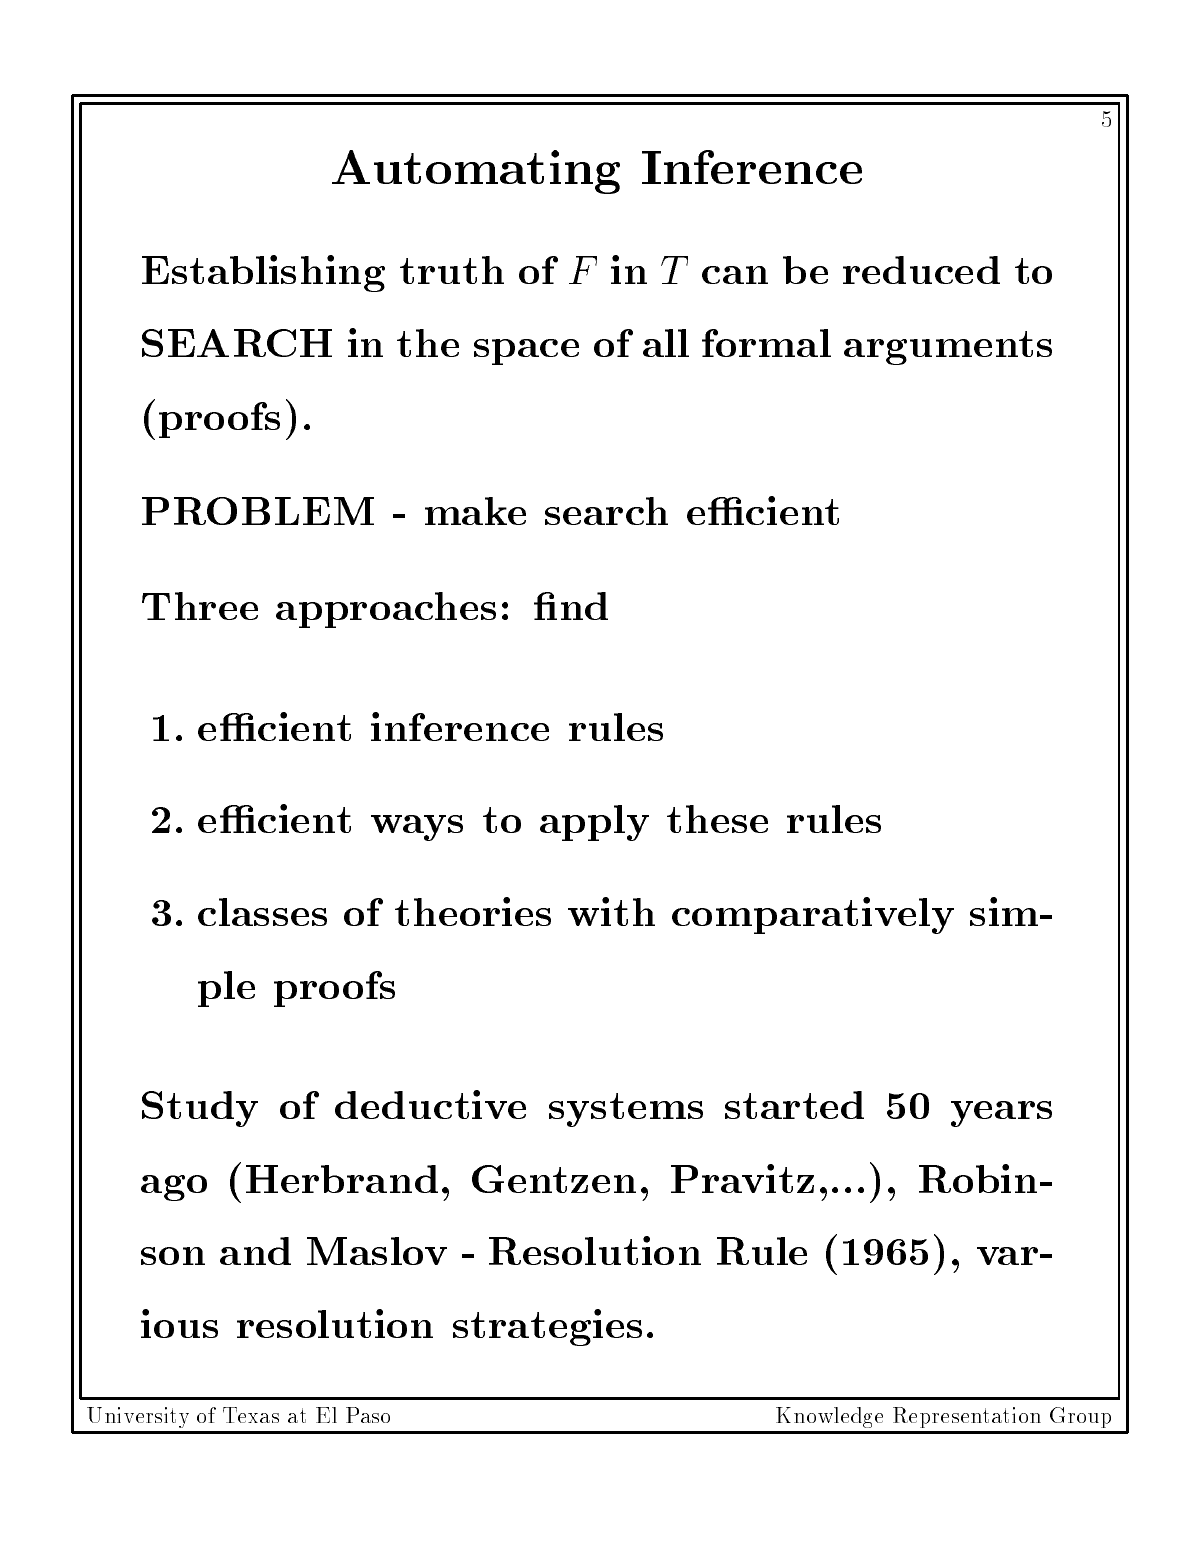 The height and width of the image is (1548, 1196). What do you see at coordinates (476, 172) in the image?
I see `Automating` at bounding box center [476, 172].
